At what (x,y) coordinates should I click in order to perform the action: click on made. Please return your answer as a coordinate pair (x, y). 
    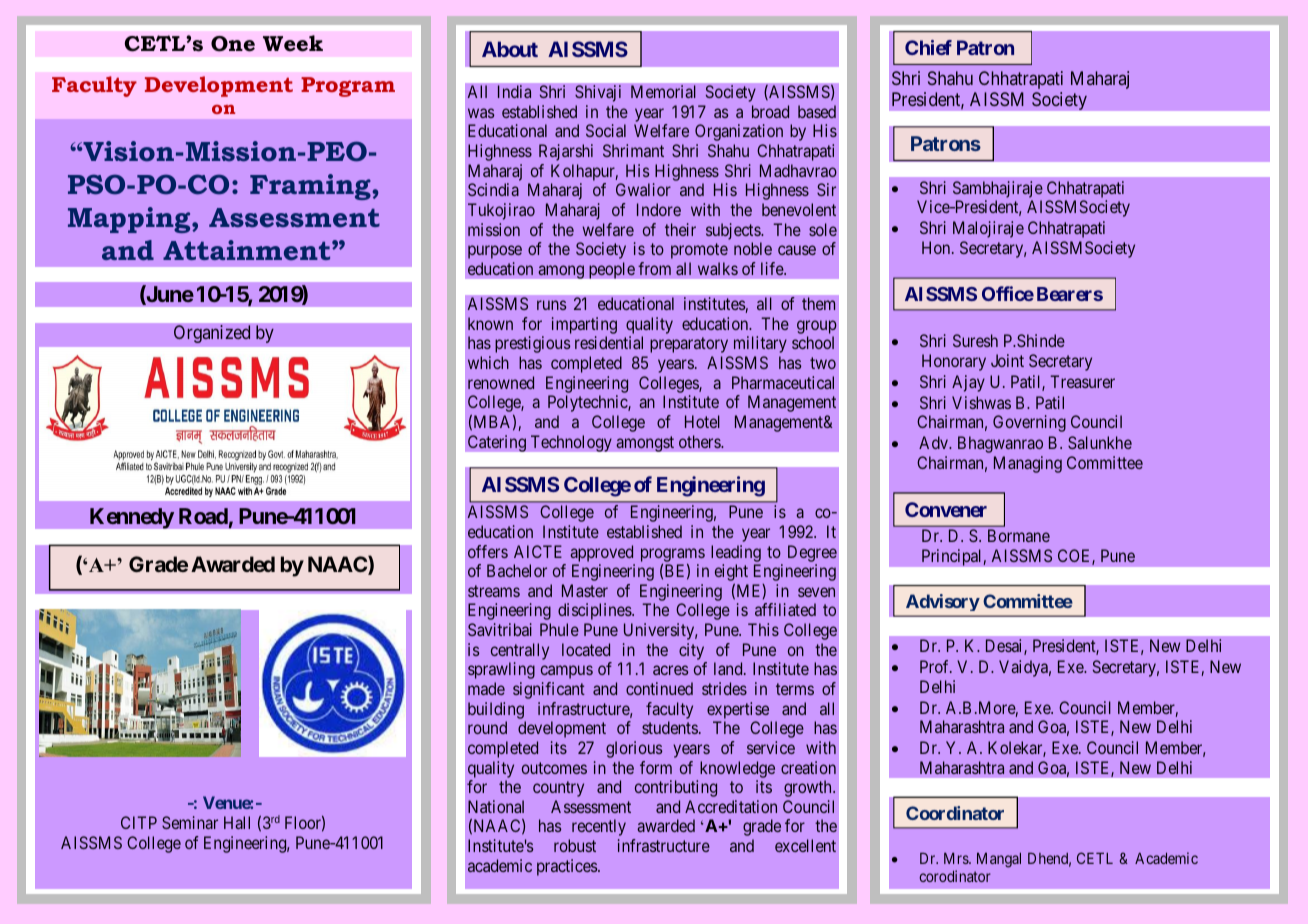
    Looking at the image, I should click on (486, 688).
